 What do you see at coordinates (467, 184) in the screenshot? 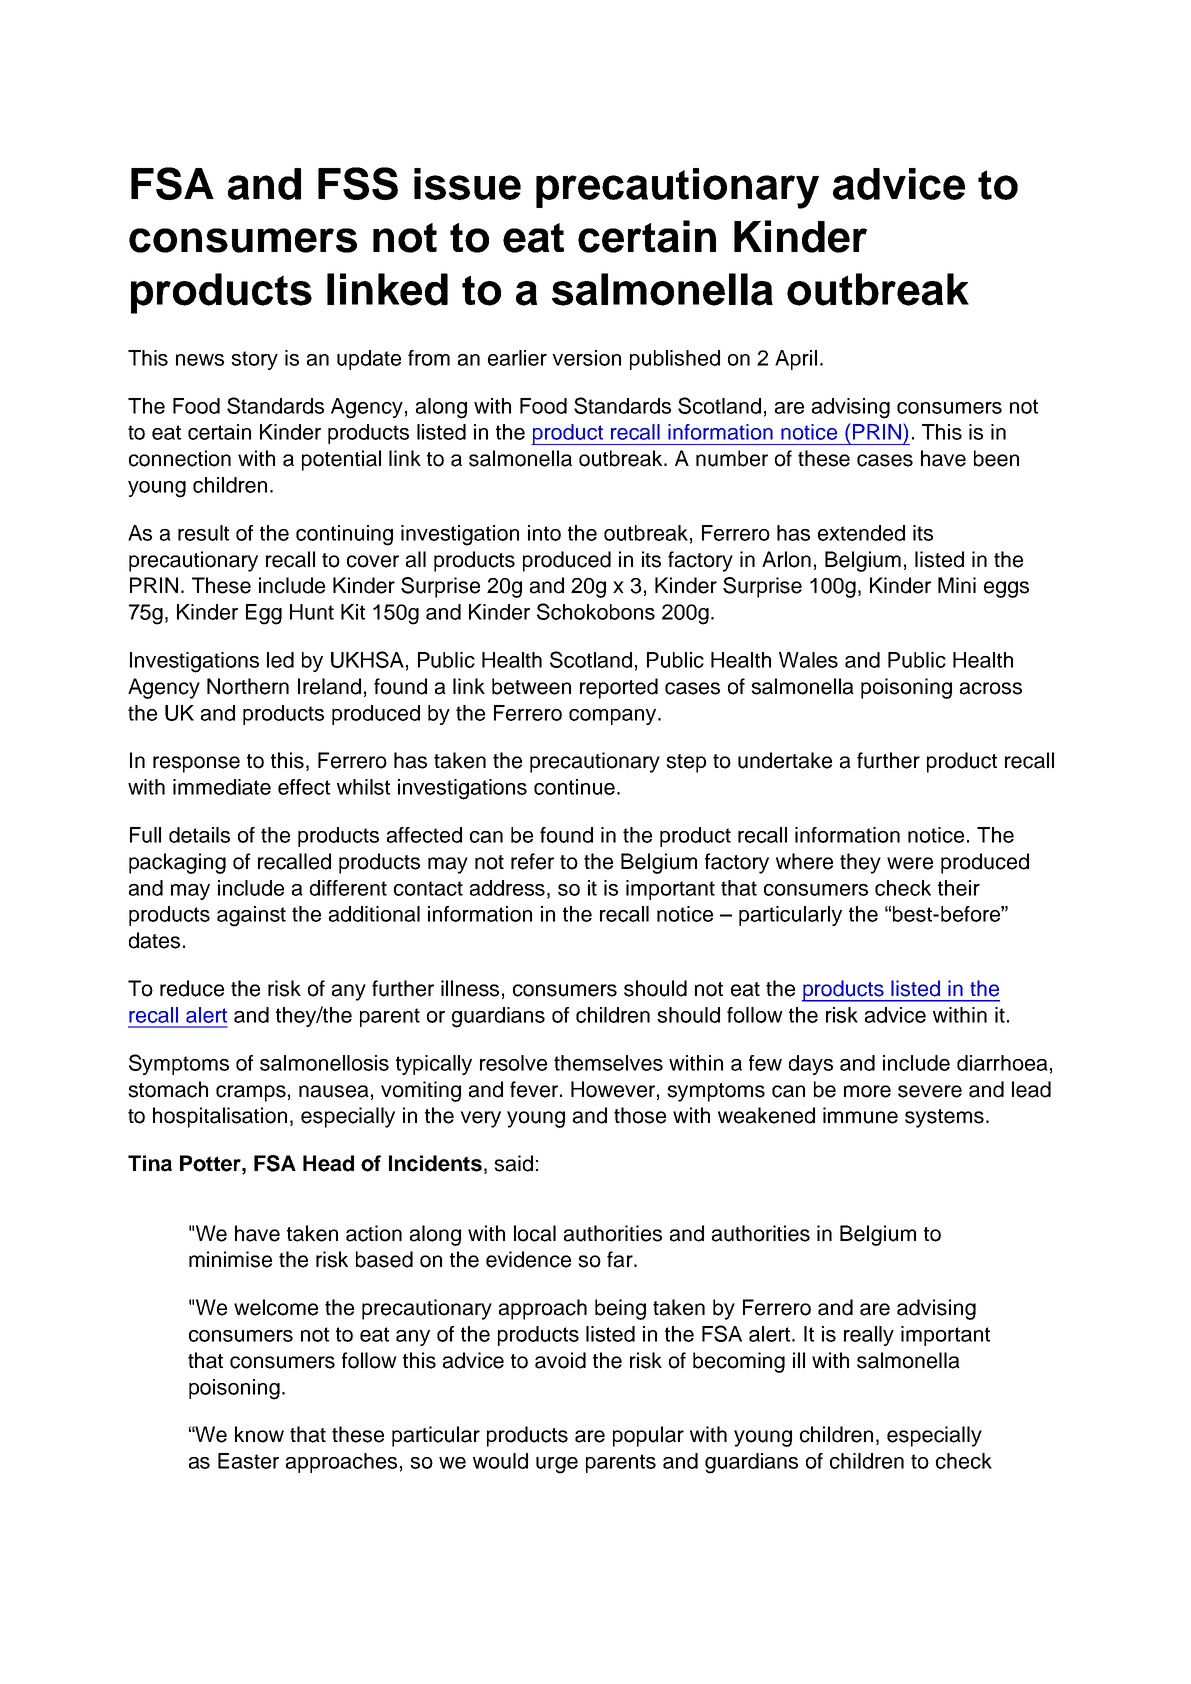
I see `issue` at bounding box center [467, 184].
